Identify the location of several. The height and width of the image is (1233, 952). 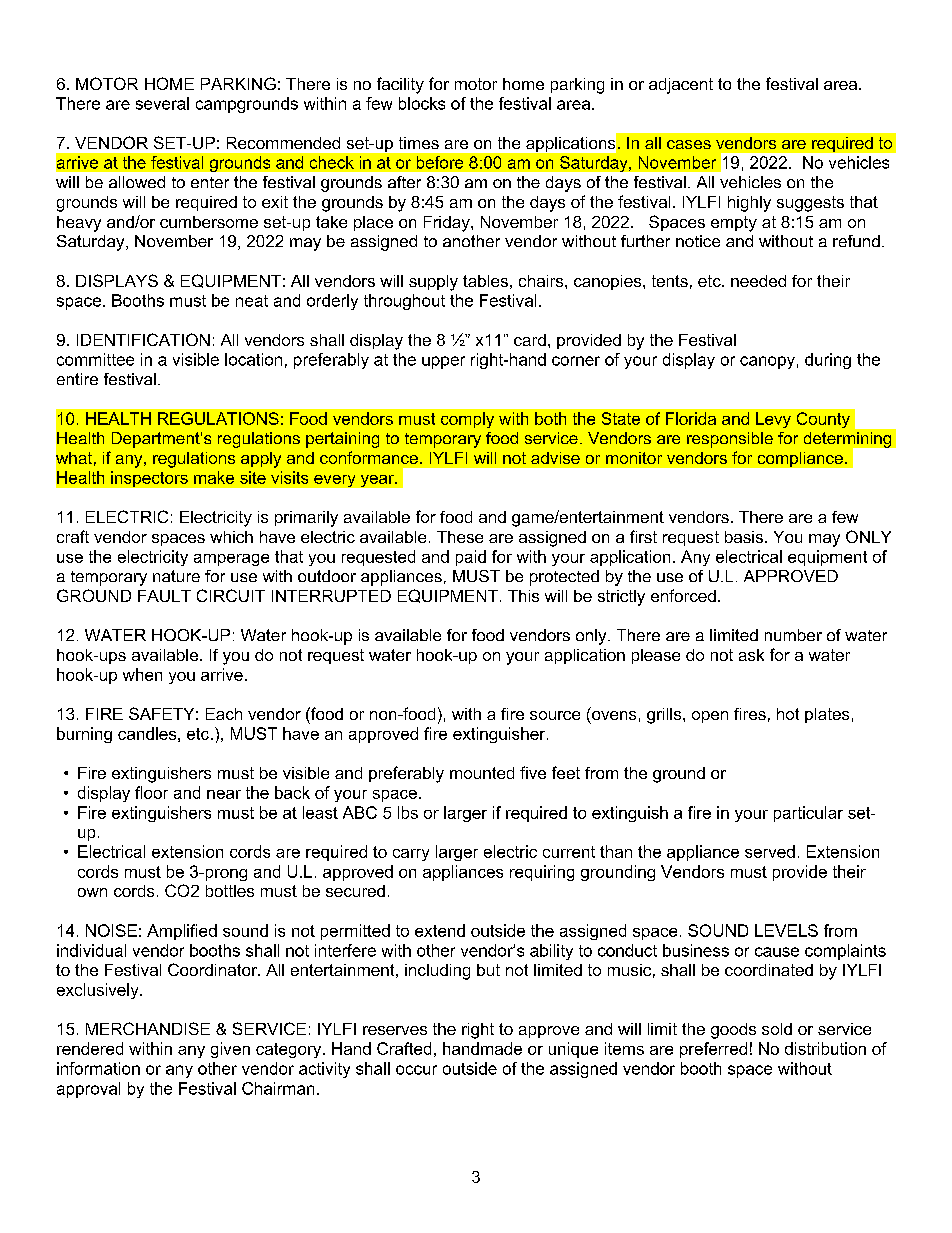
(162, 103).
